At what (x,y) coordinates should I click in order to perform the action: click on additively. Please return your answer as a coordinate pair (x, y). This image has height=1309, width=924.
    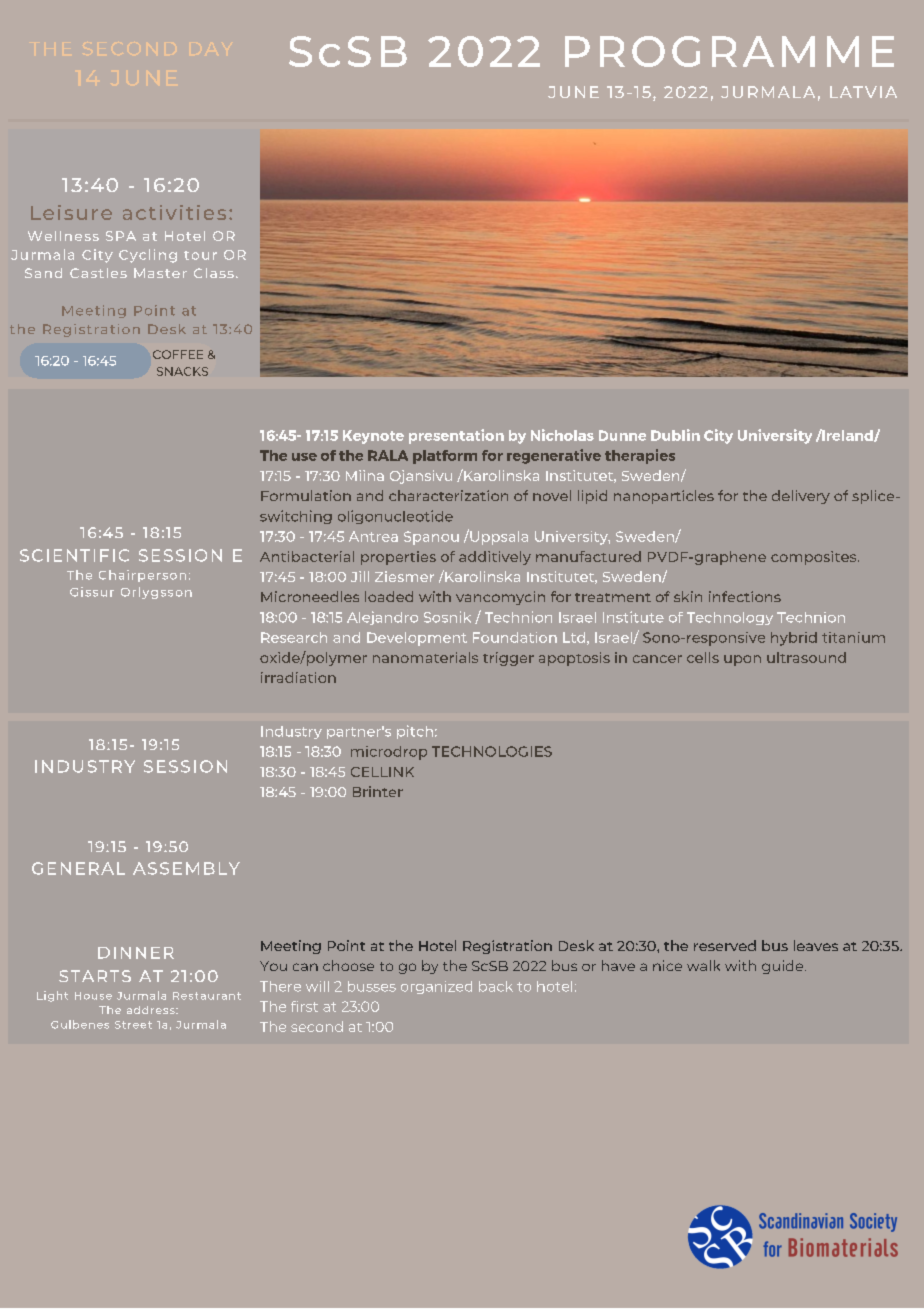
    Looking at the image, I should click on (495, 558).
